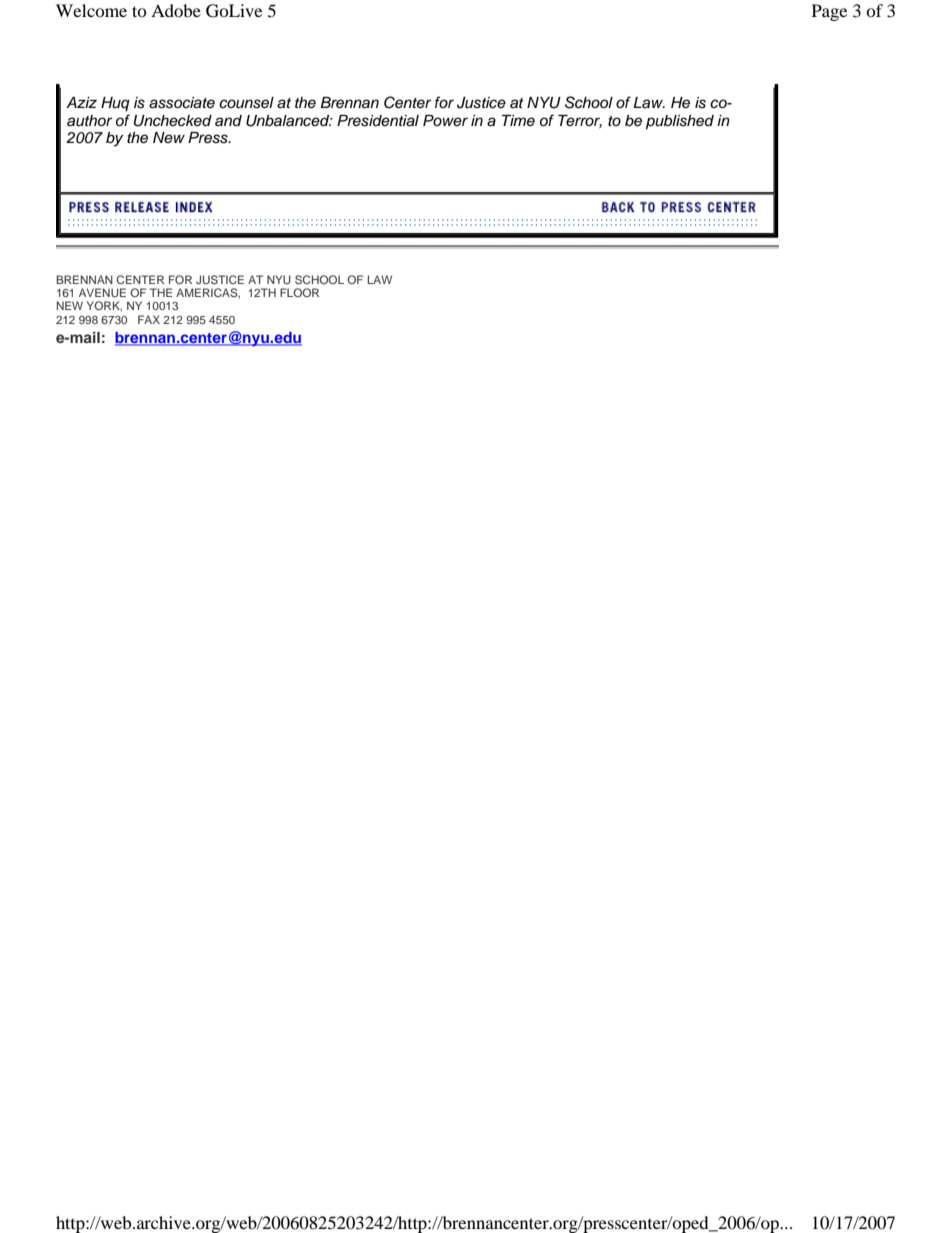 This screenshot has height=1233, width=952. What do you see at coordinates (299, 292) in the screenshot?
I see `FLOOR` at bounding box center [299, 292].
